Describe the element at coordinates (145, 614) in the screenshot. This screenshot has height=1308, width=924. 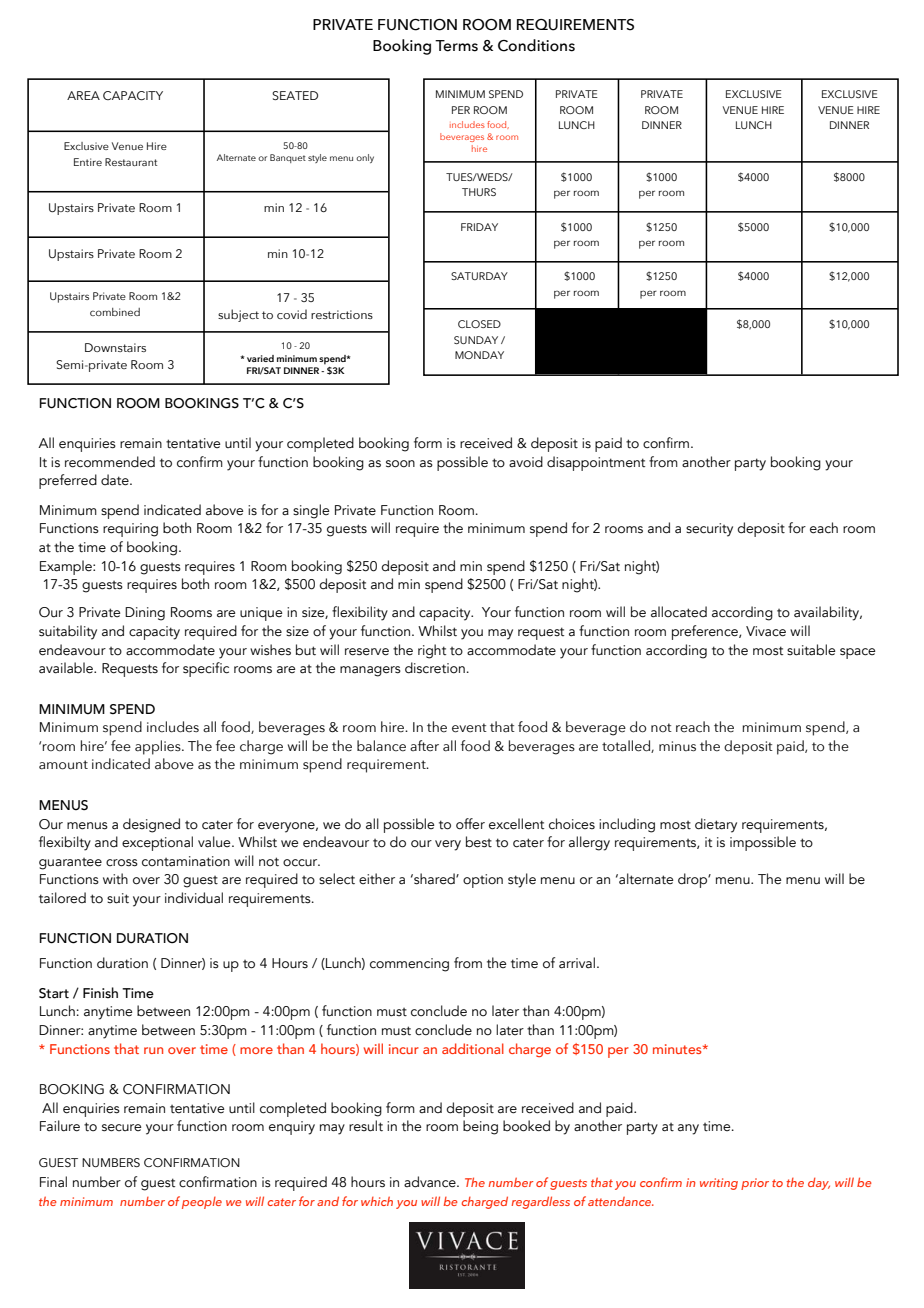
I see `Dining` at that location.
